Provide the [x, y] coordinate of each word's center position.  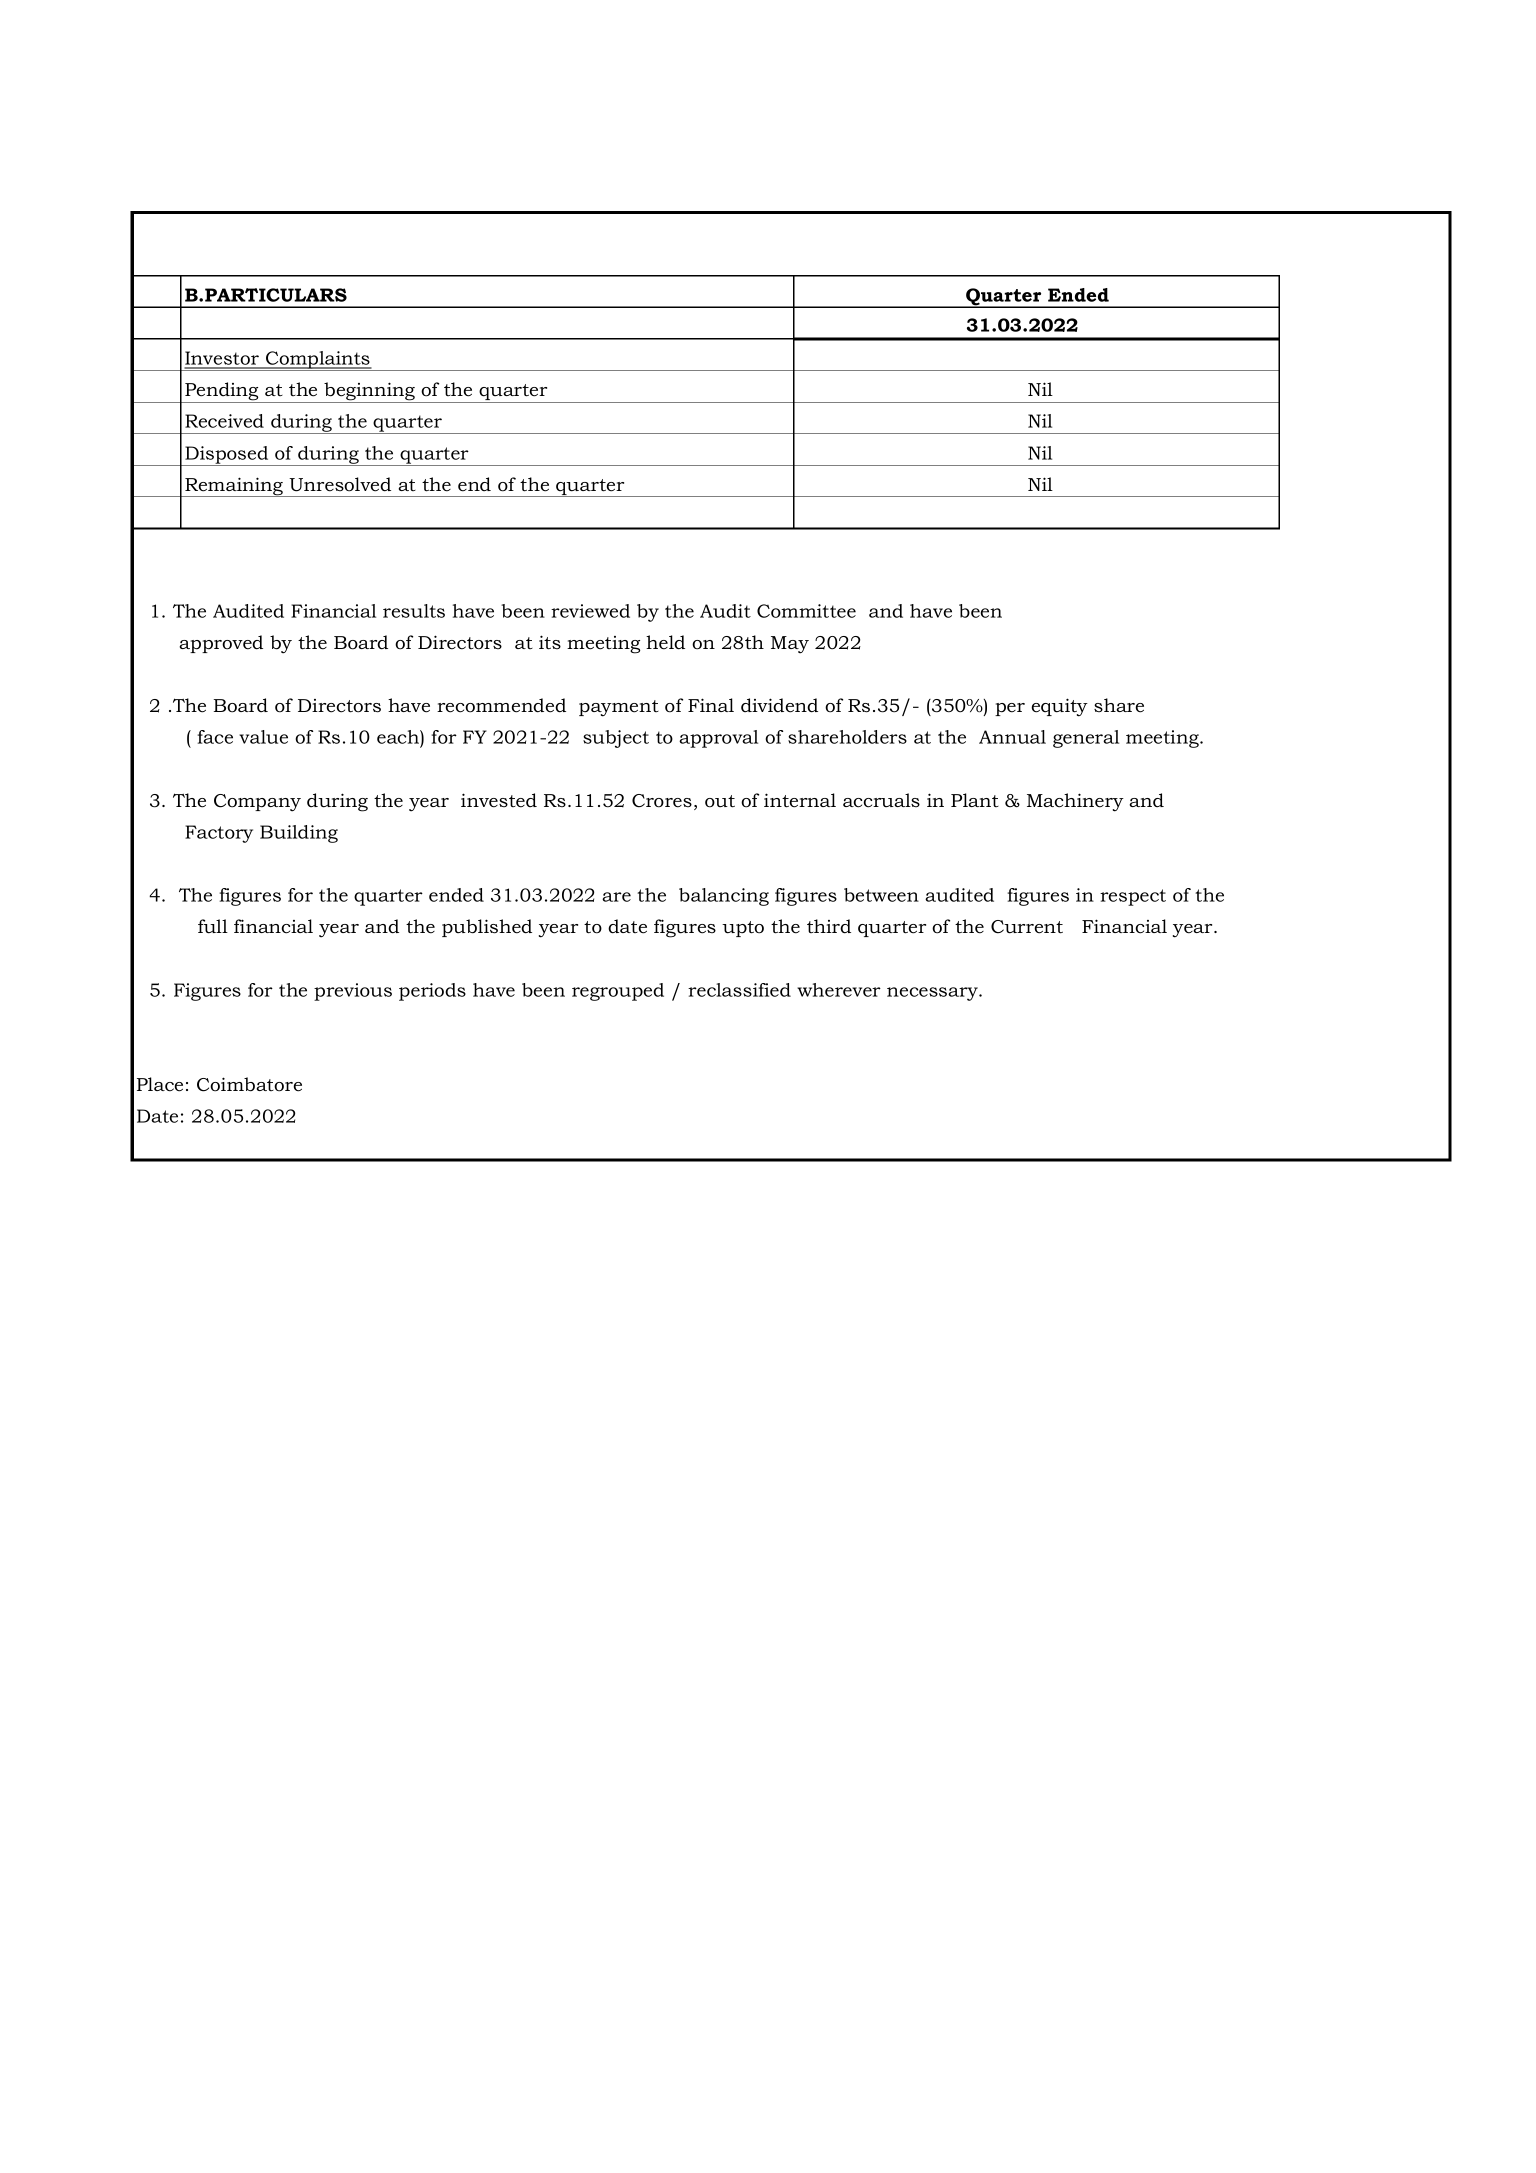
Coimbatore [249, 1084]
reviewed [590, 611]
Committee [806, 611]
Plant [975, 800]
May [790, 645]
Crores [662, 801]
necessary [933, 994]
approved [221, 644]
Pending [222, 392]
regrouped [618, 992]
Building [299, 834]
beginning [370, 392]
